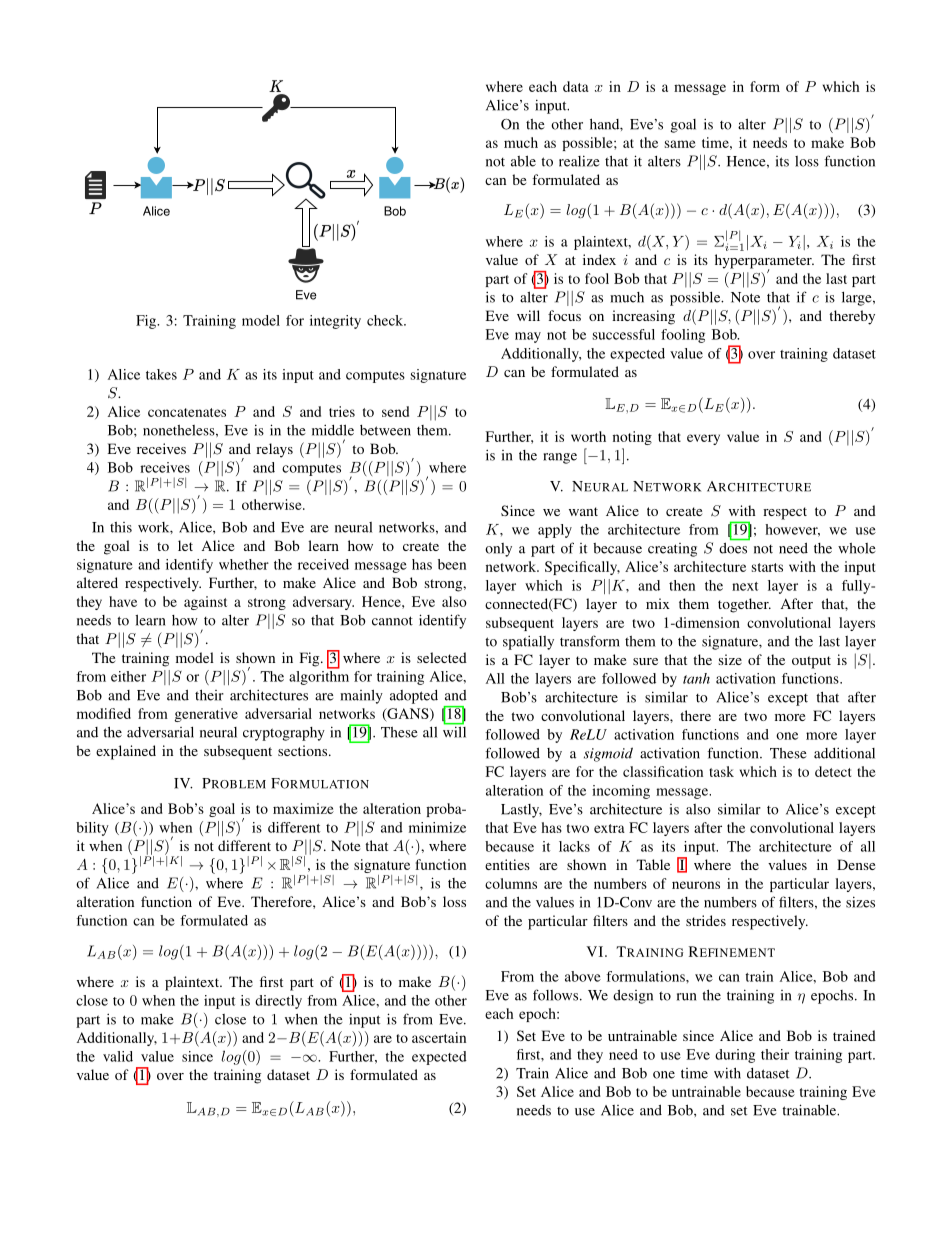 The image size is (952, 1233). Describe the element at coordinates (579, 161) in the screenshot. I see `realize` at that location.
